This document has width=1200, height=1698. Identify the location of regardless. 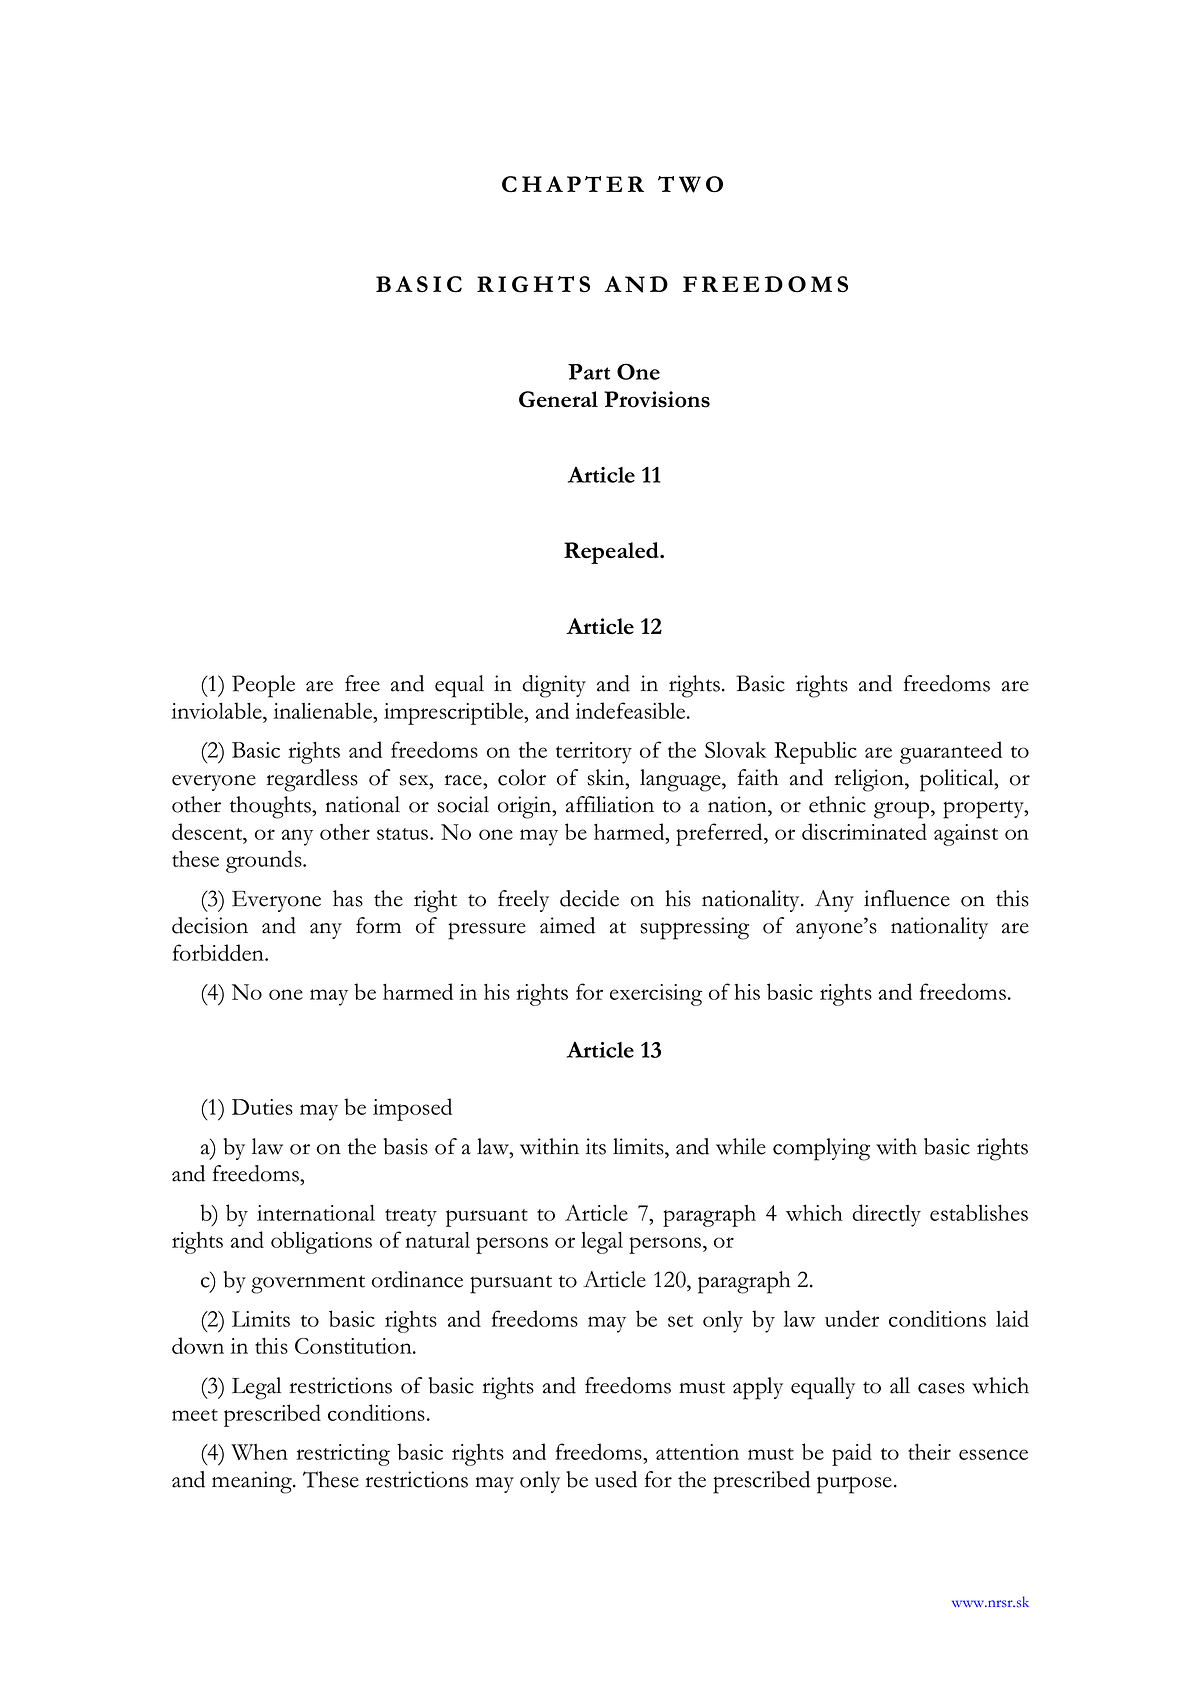
(312, 780).
